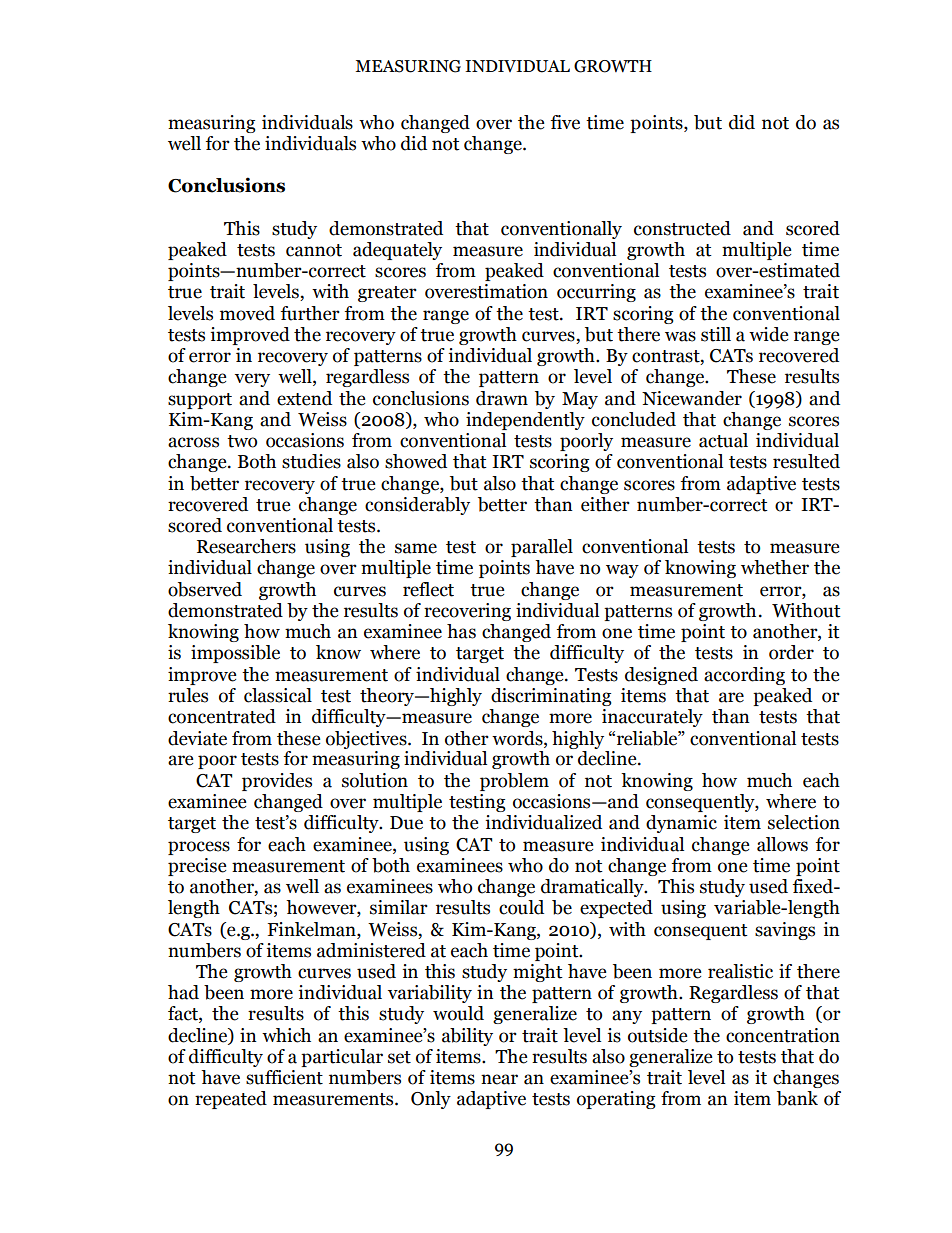 The height and width of the page is (1233, 952). I want to click on drawn, so click(502, 398).
